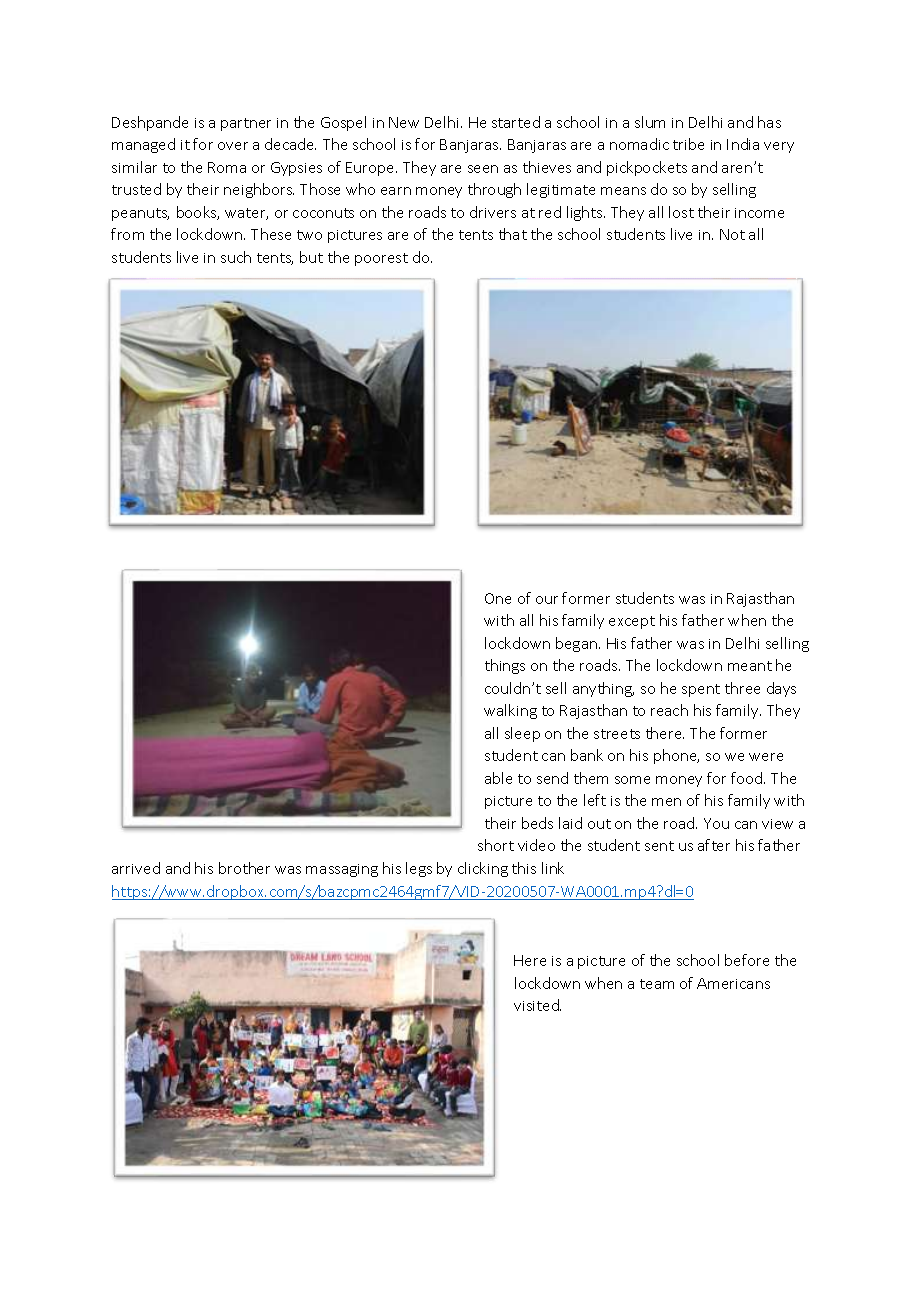 The height and width of the page is (1308, 924). Describe the element at coordinates (498, 778) in the page. I see `able` at that location.
